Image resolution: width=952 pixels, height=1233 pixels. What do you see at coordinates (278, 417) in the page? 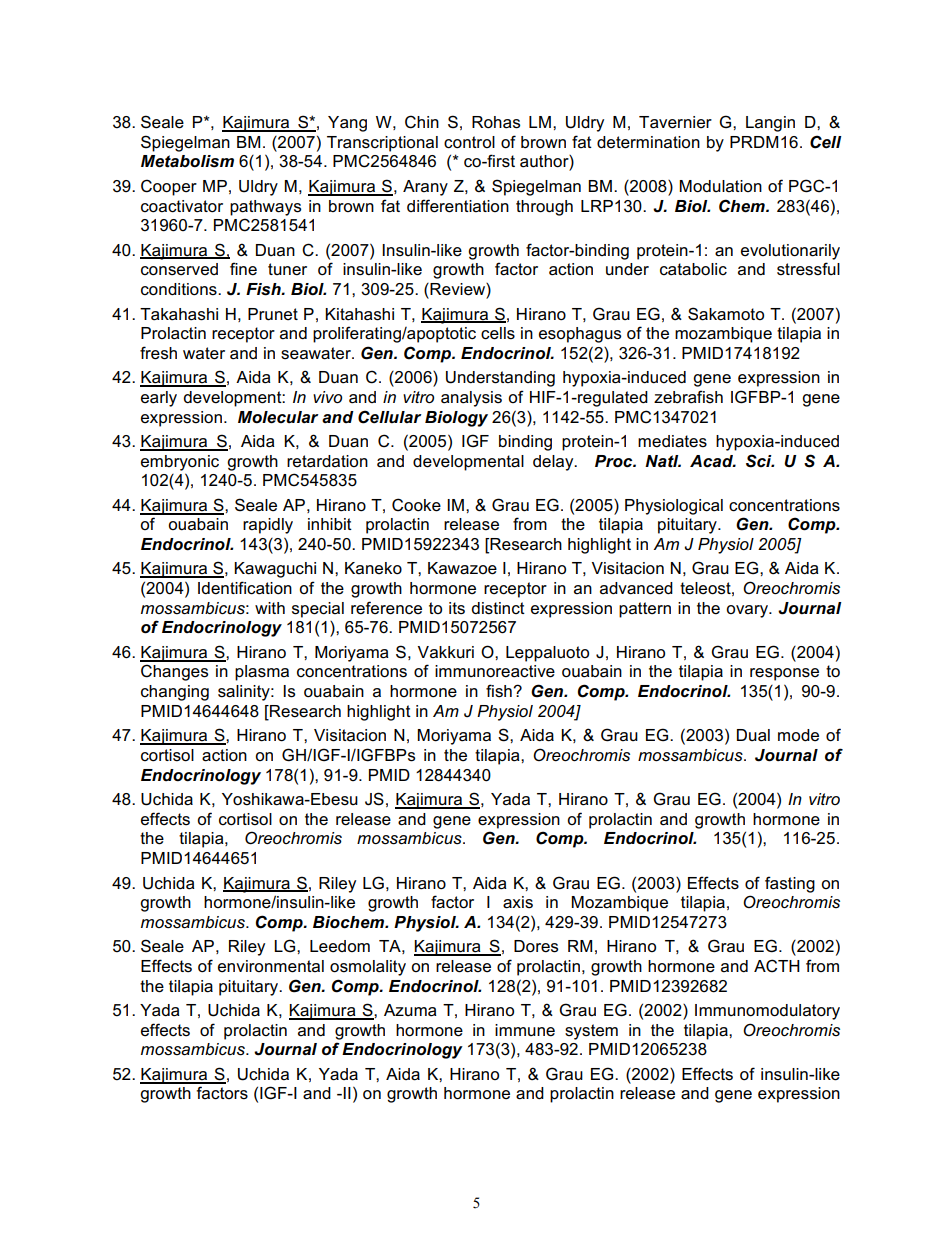
I see `Molecular` at bounding box center [278, 417].
